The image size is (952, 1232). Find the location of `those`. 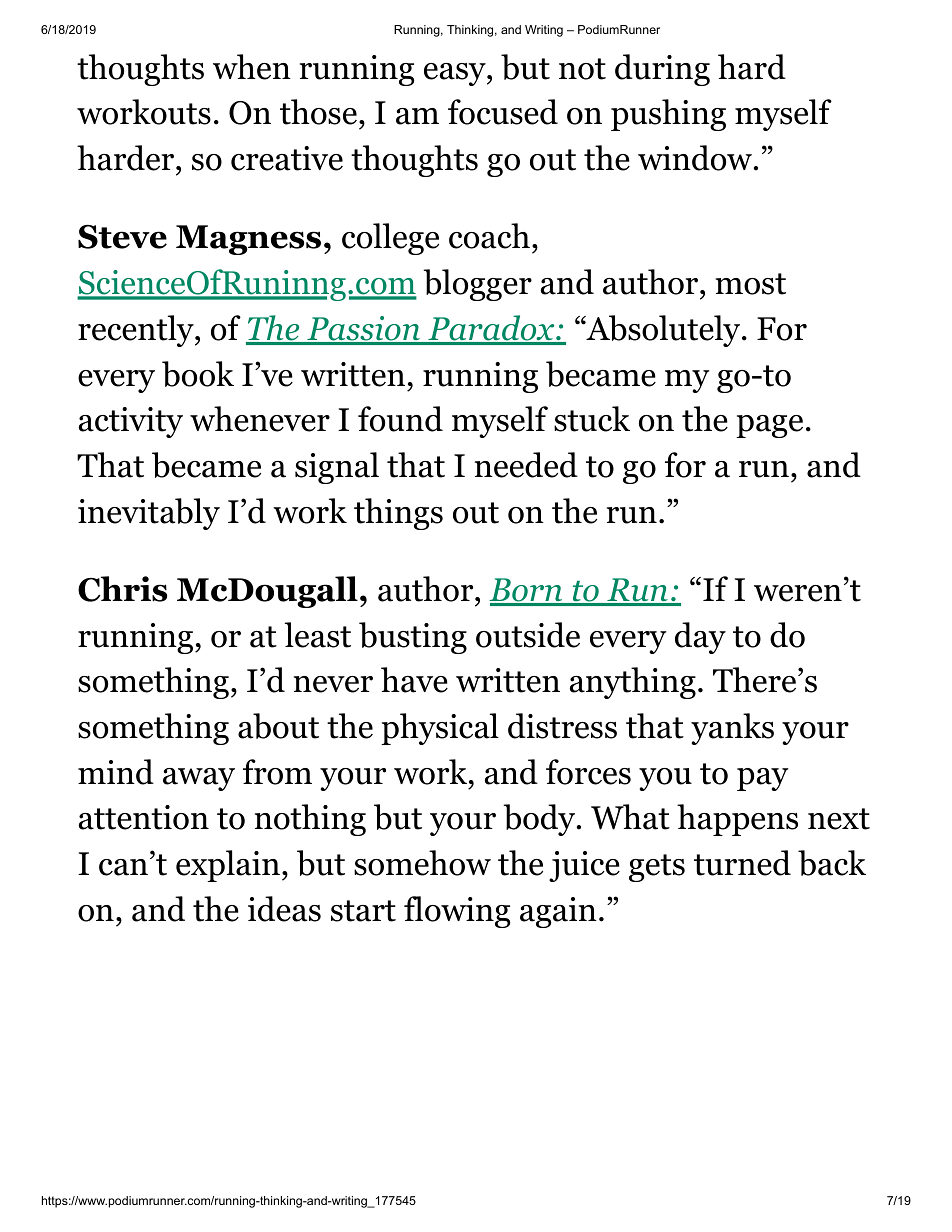

those is located at coordinates (318, 112).
